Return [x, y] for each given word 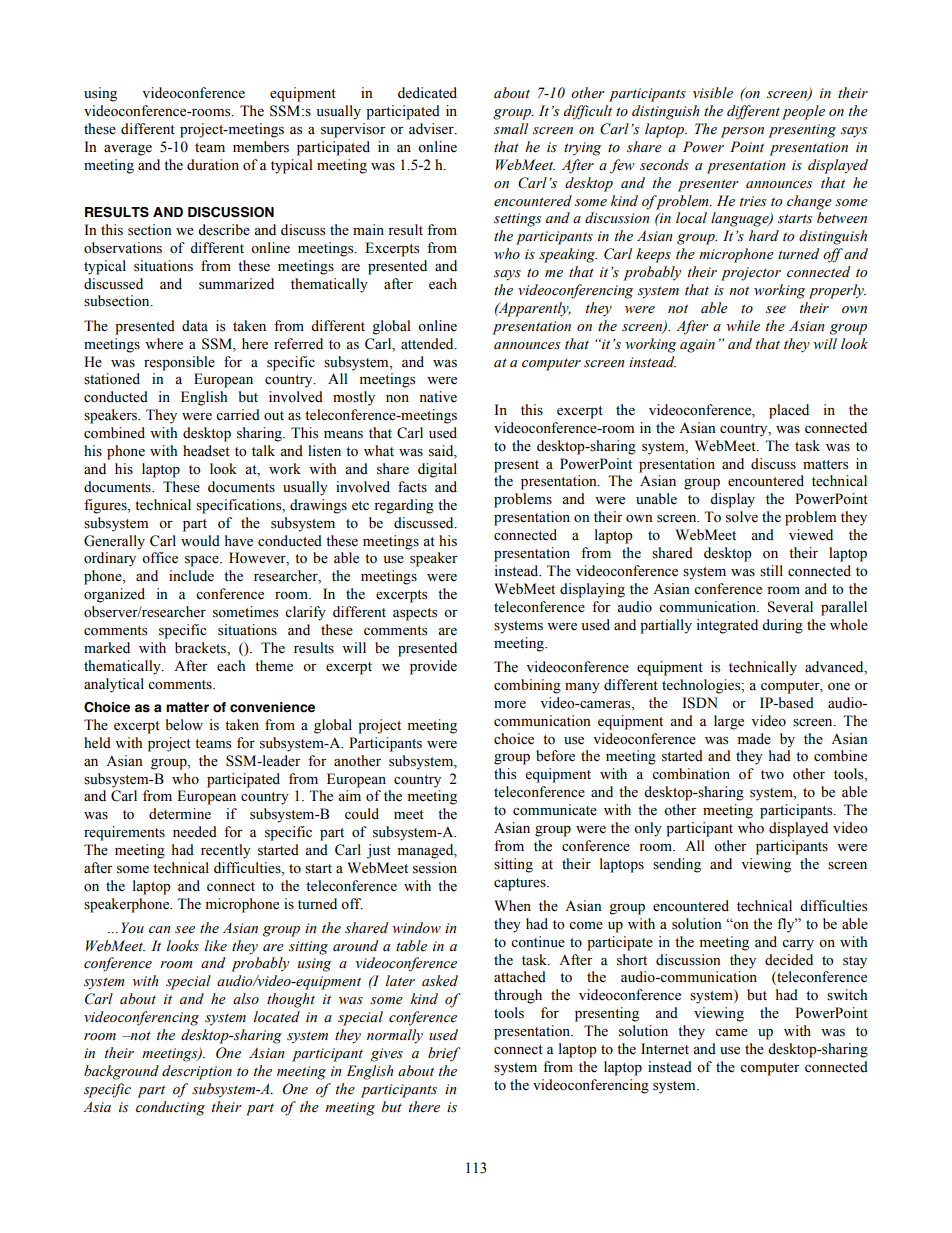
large [729, 722]
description [197, 1072]
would [200, 541]
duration [213, 165]
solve [742, 517]
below [184, 725]
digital [437, 470]
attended [428, 344]
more [510, 705]
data [195, 326]
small [511, 129]
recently [226, 851]
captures [521, 884]
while [743, 325]
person [742, 132]
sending [677, 865]
